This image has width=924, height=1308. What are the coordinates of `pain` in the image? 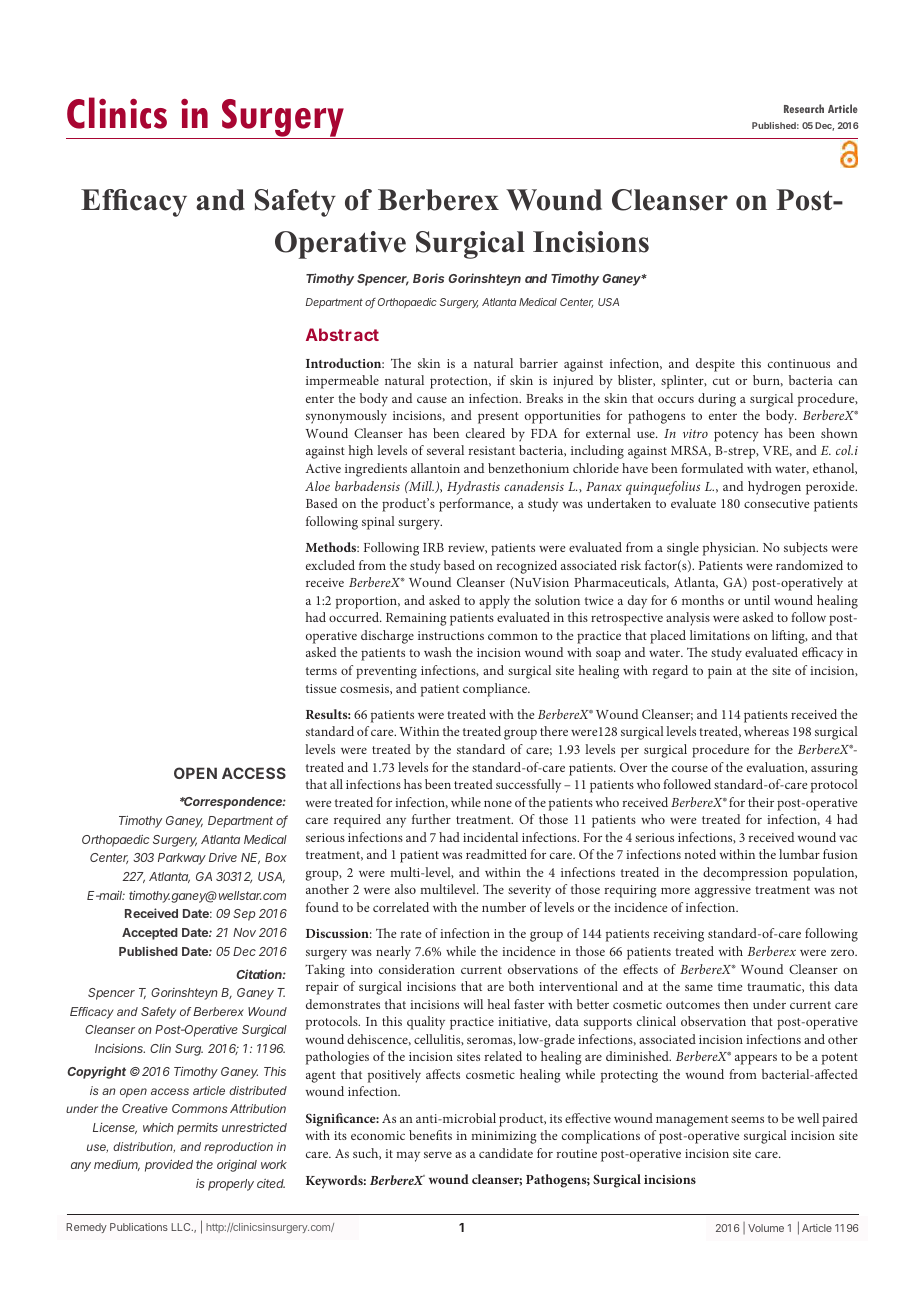 It's located at (720, 672).
